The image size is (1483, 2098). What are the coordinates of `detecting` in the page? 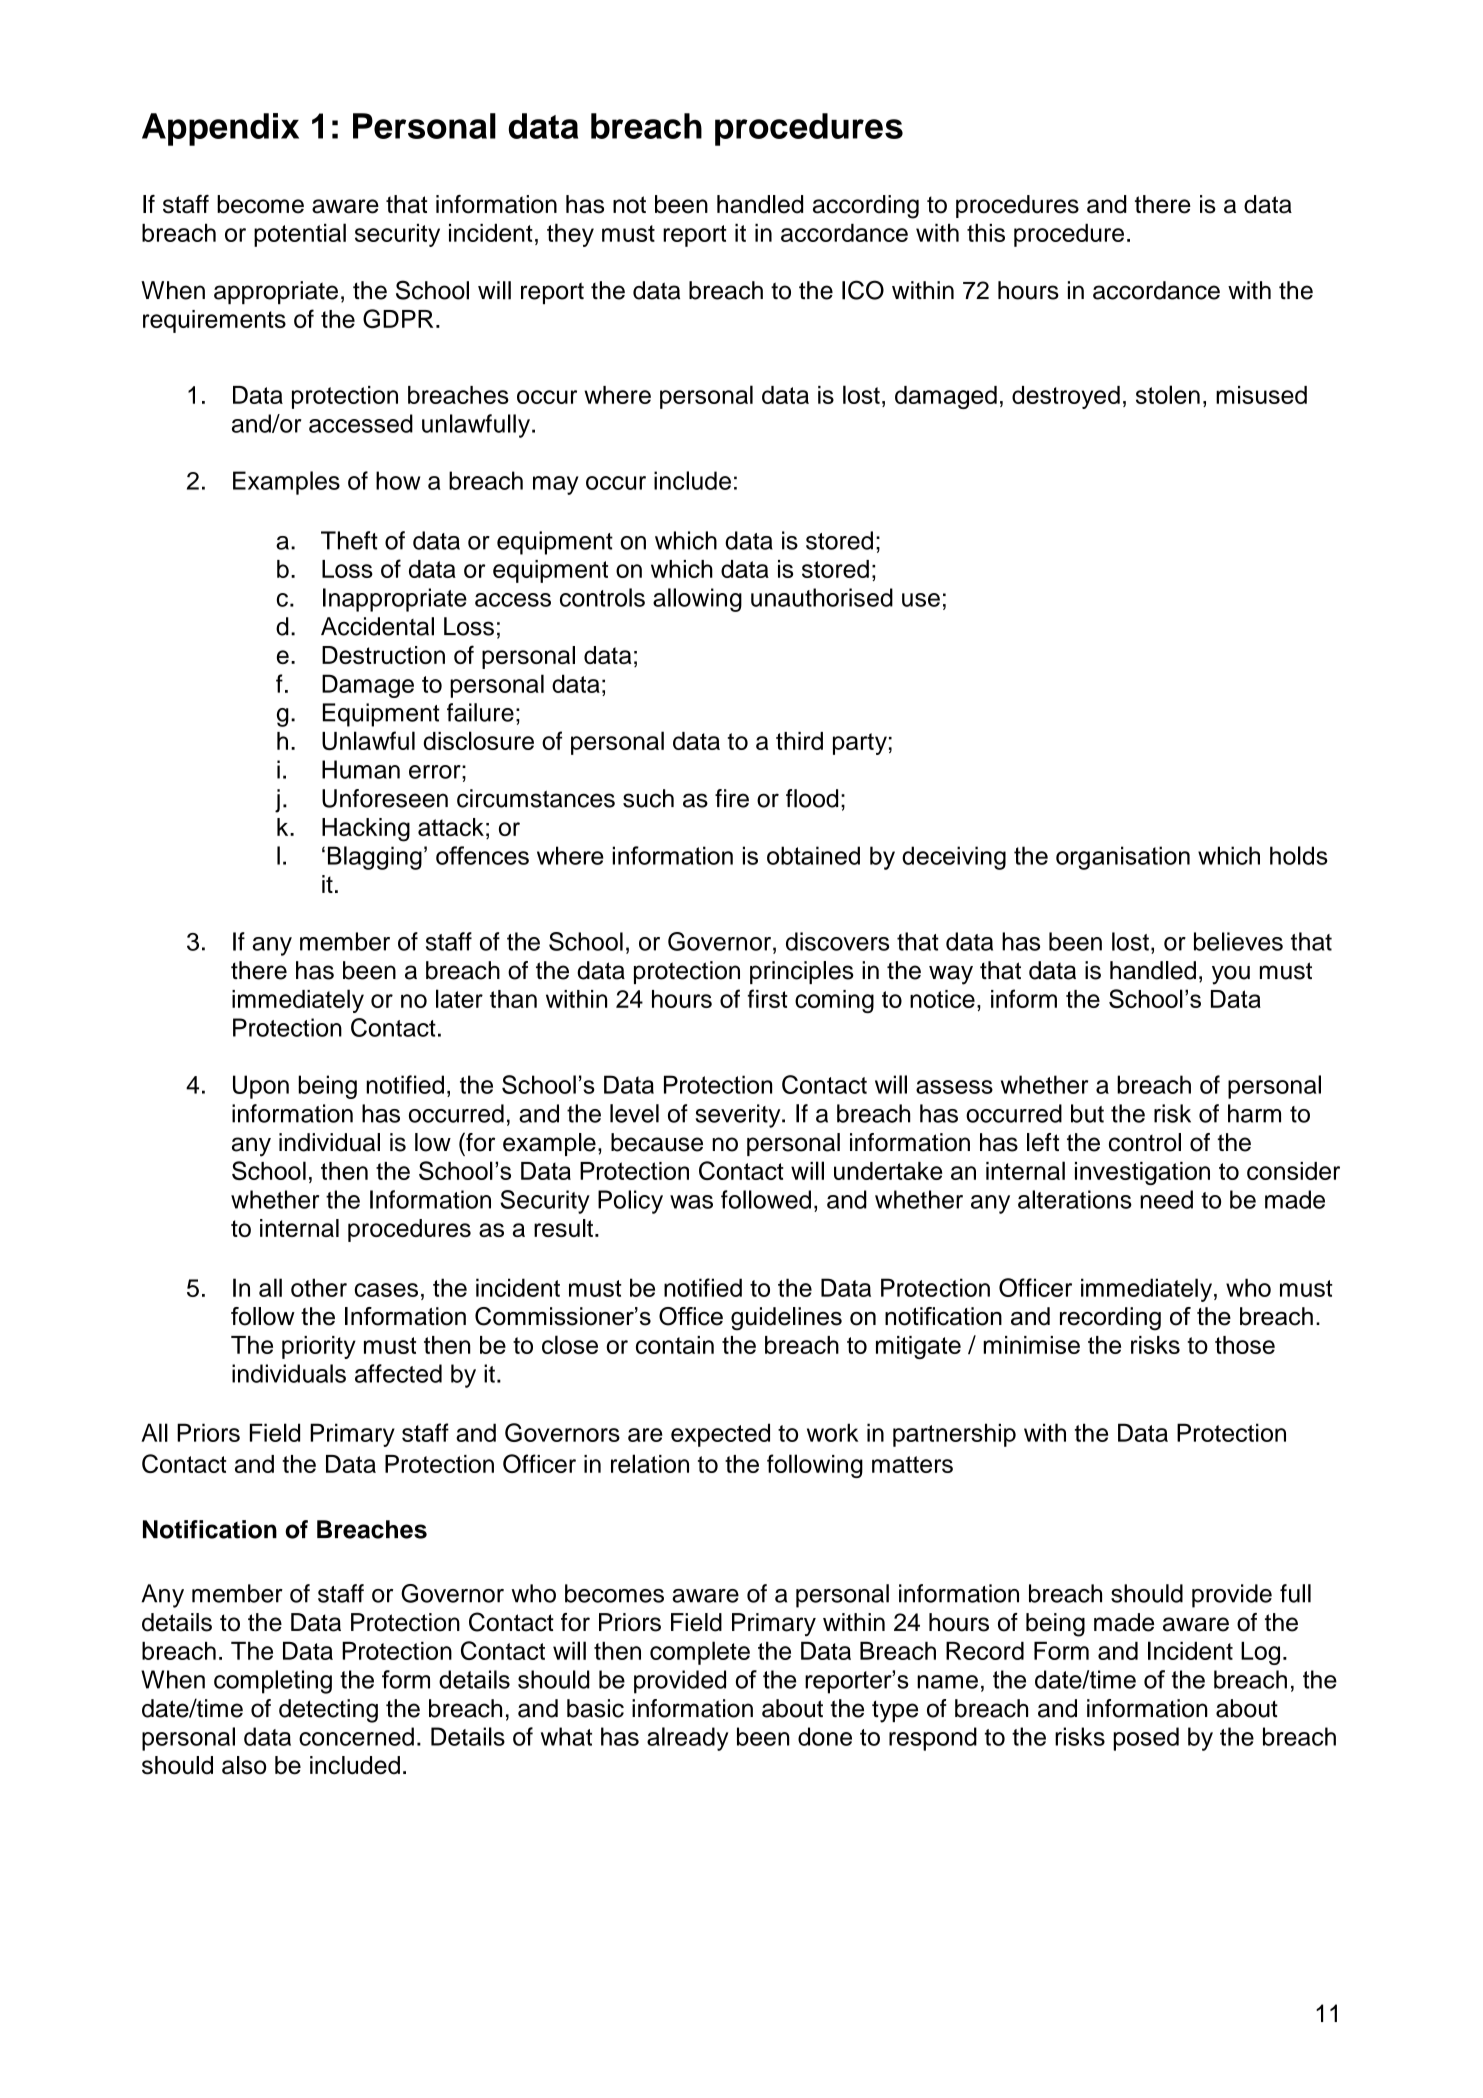 It's located at (328, 1711).
